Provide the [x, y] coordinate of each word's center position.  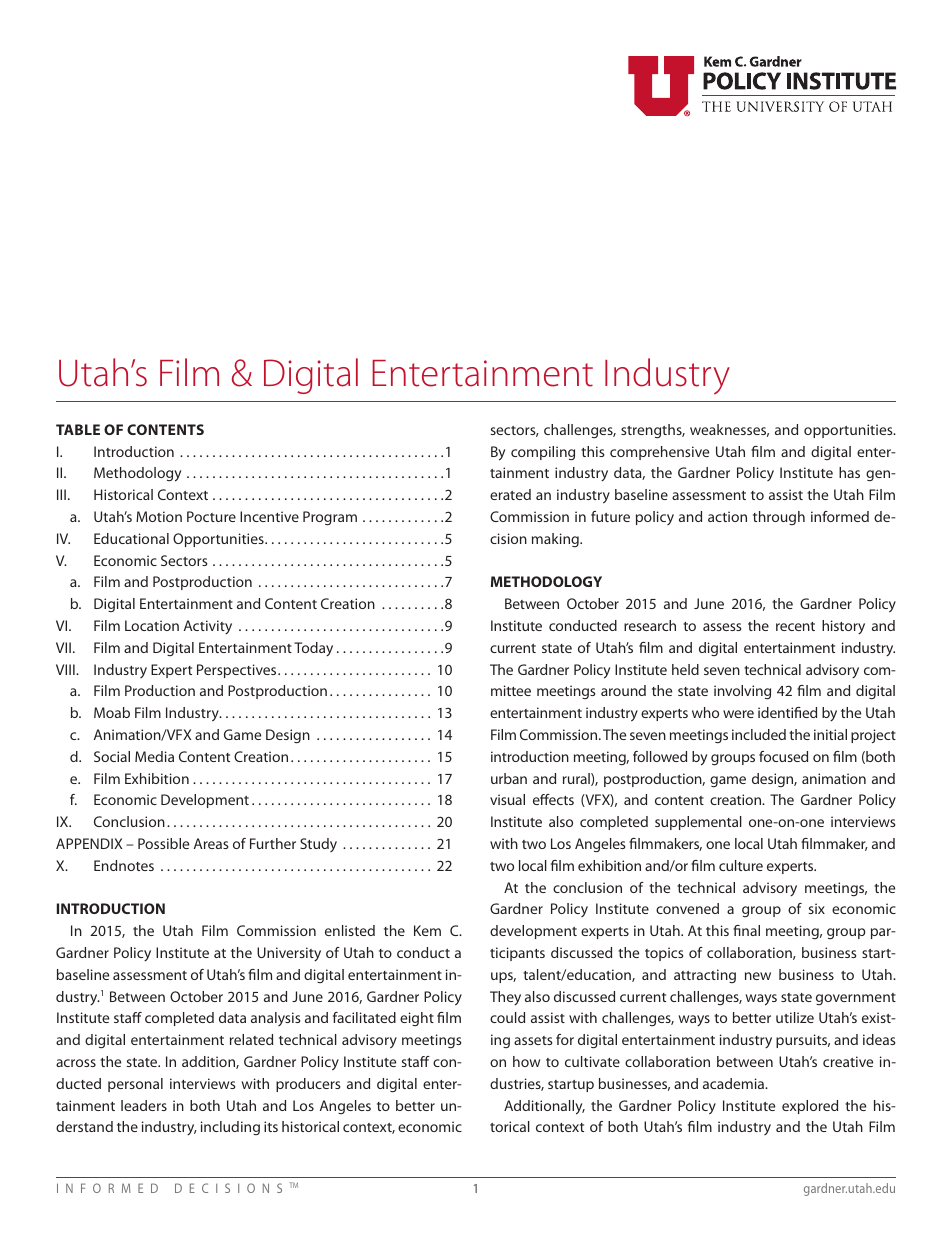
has [849, 472]
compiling [543, 453]
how [526, 1061]
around [623, 690]
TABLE [78, 429]
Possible [163, 843]
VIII [66, 669]
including [230, 1128]
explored [810, 1107]
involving [742, 692]
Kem [427, 930]
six [817, 908]
